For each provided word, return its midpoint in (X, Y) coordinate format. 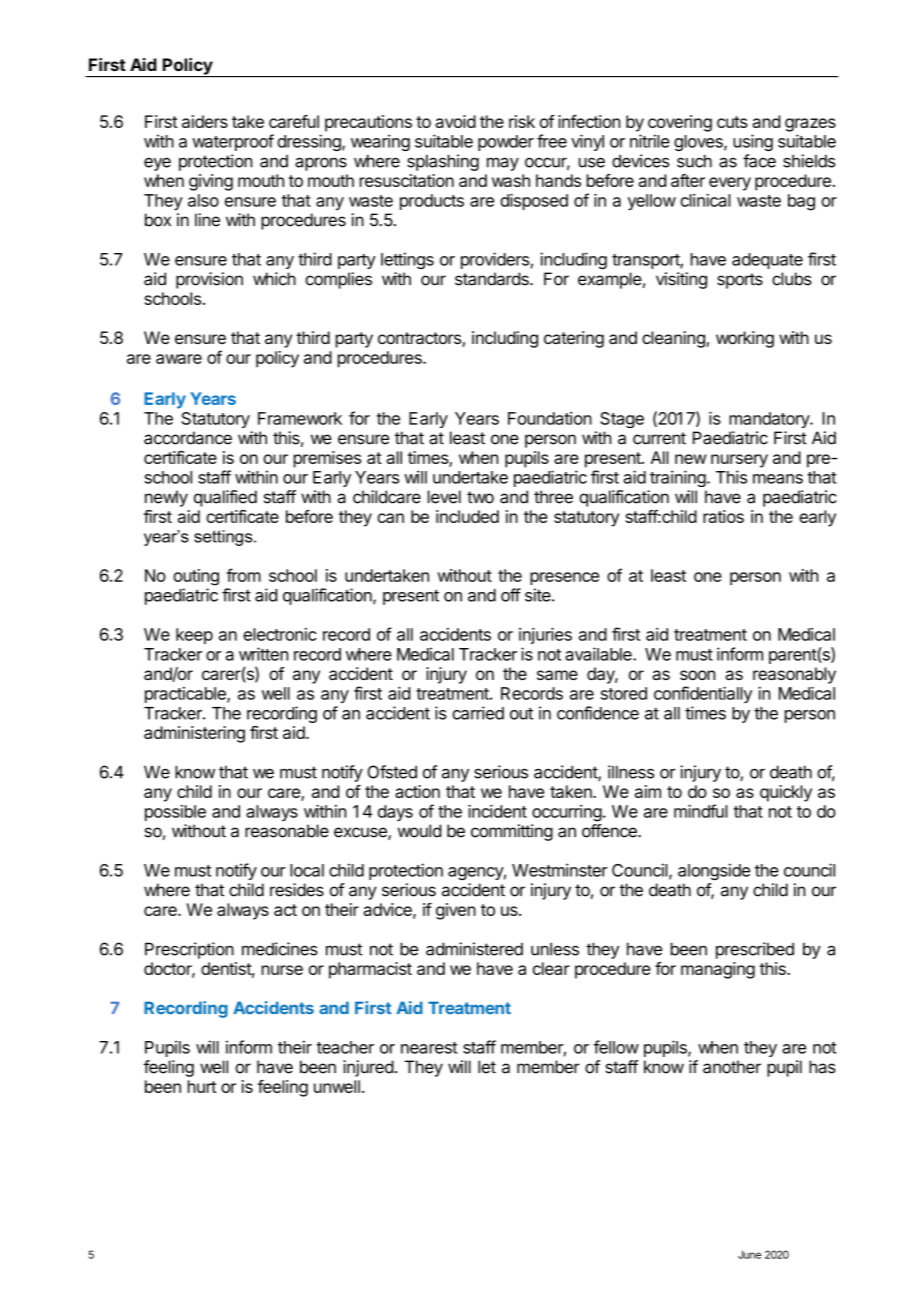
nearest (429, 1048)
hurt (202, 1086)
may (503, 164)
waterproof (233, 142)
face (759, 161)
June (749, 1254)
